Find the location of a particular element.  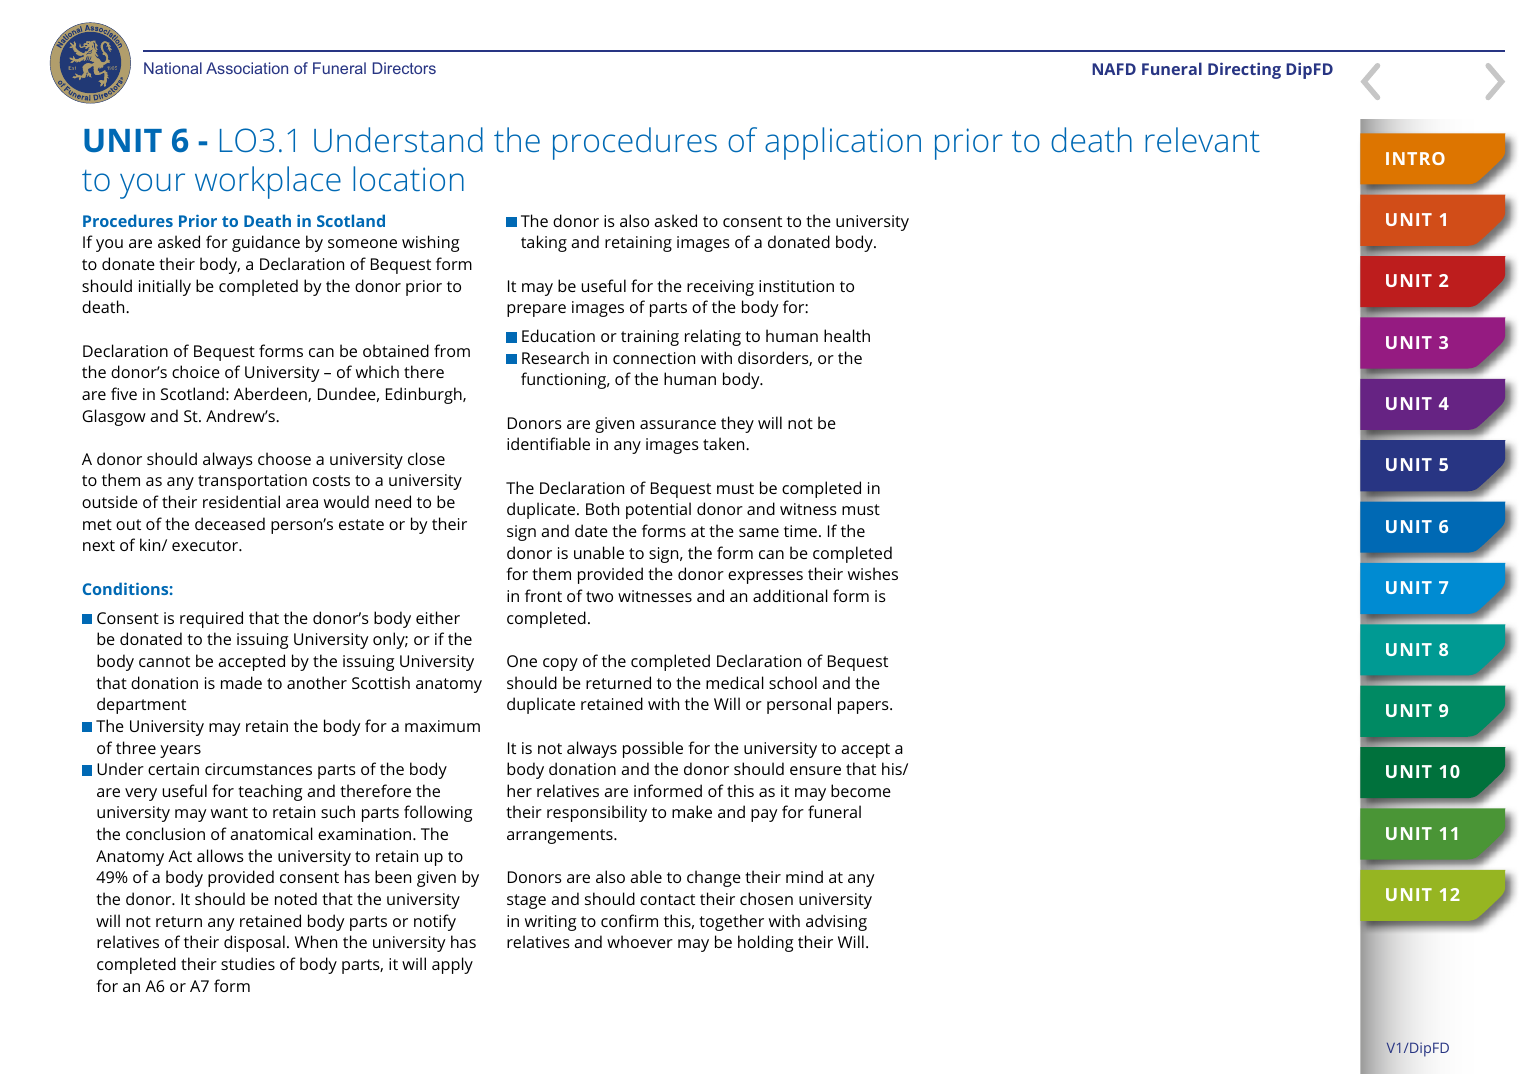

Association is located at coordinates (247, 68).
